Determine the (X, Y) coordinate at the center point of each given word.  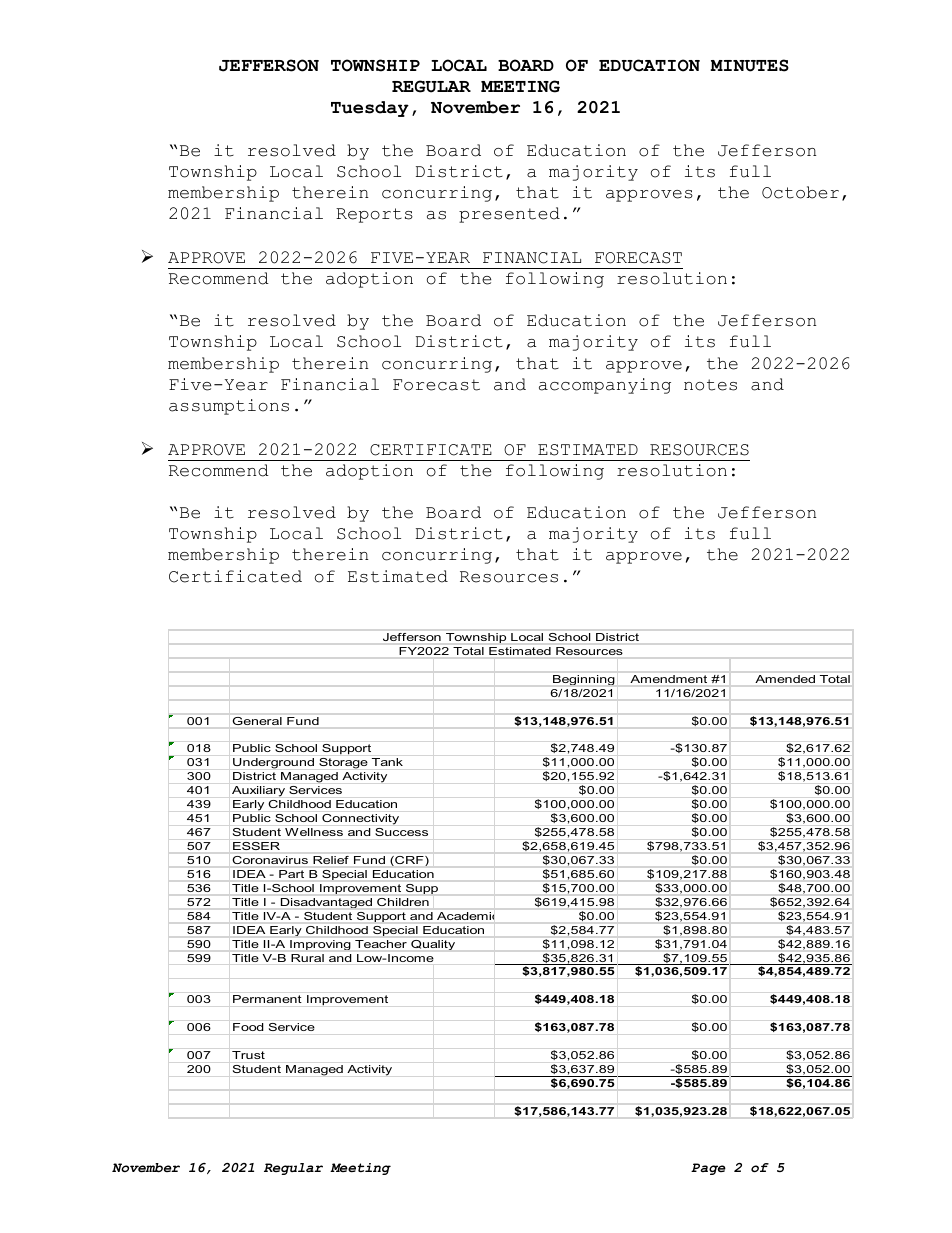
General (257, 721)
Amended (785, 679)
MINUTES (749, 65)
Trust (248, 1055)
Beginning (583, 680)
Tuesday (370, 109)
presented (509, 215)
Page (708, 1169)
